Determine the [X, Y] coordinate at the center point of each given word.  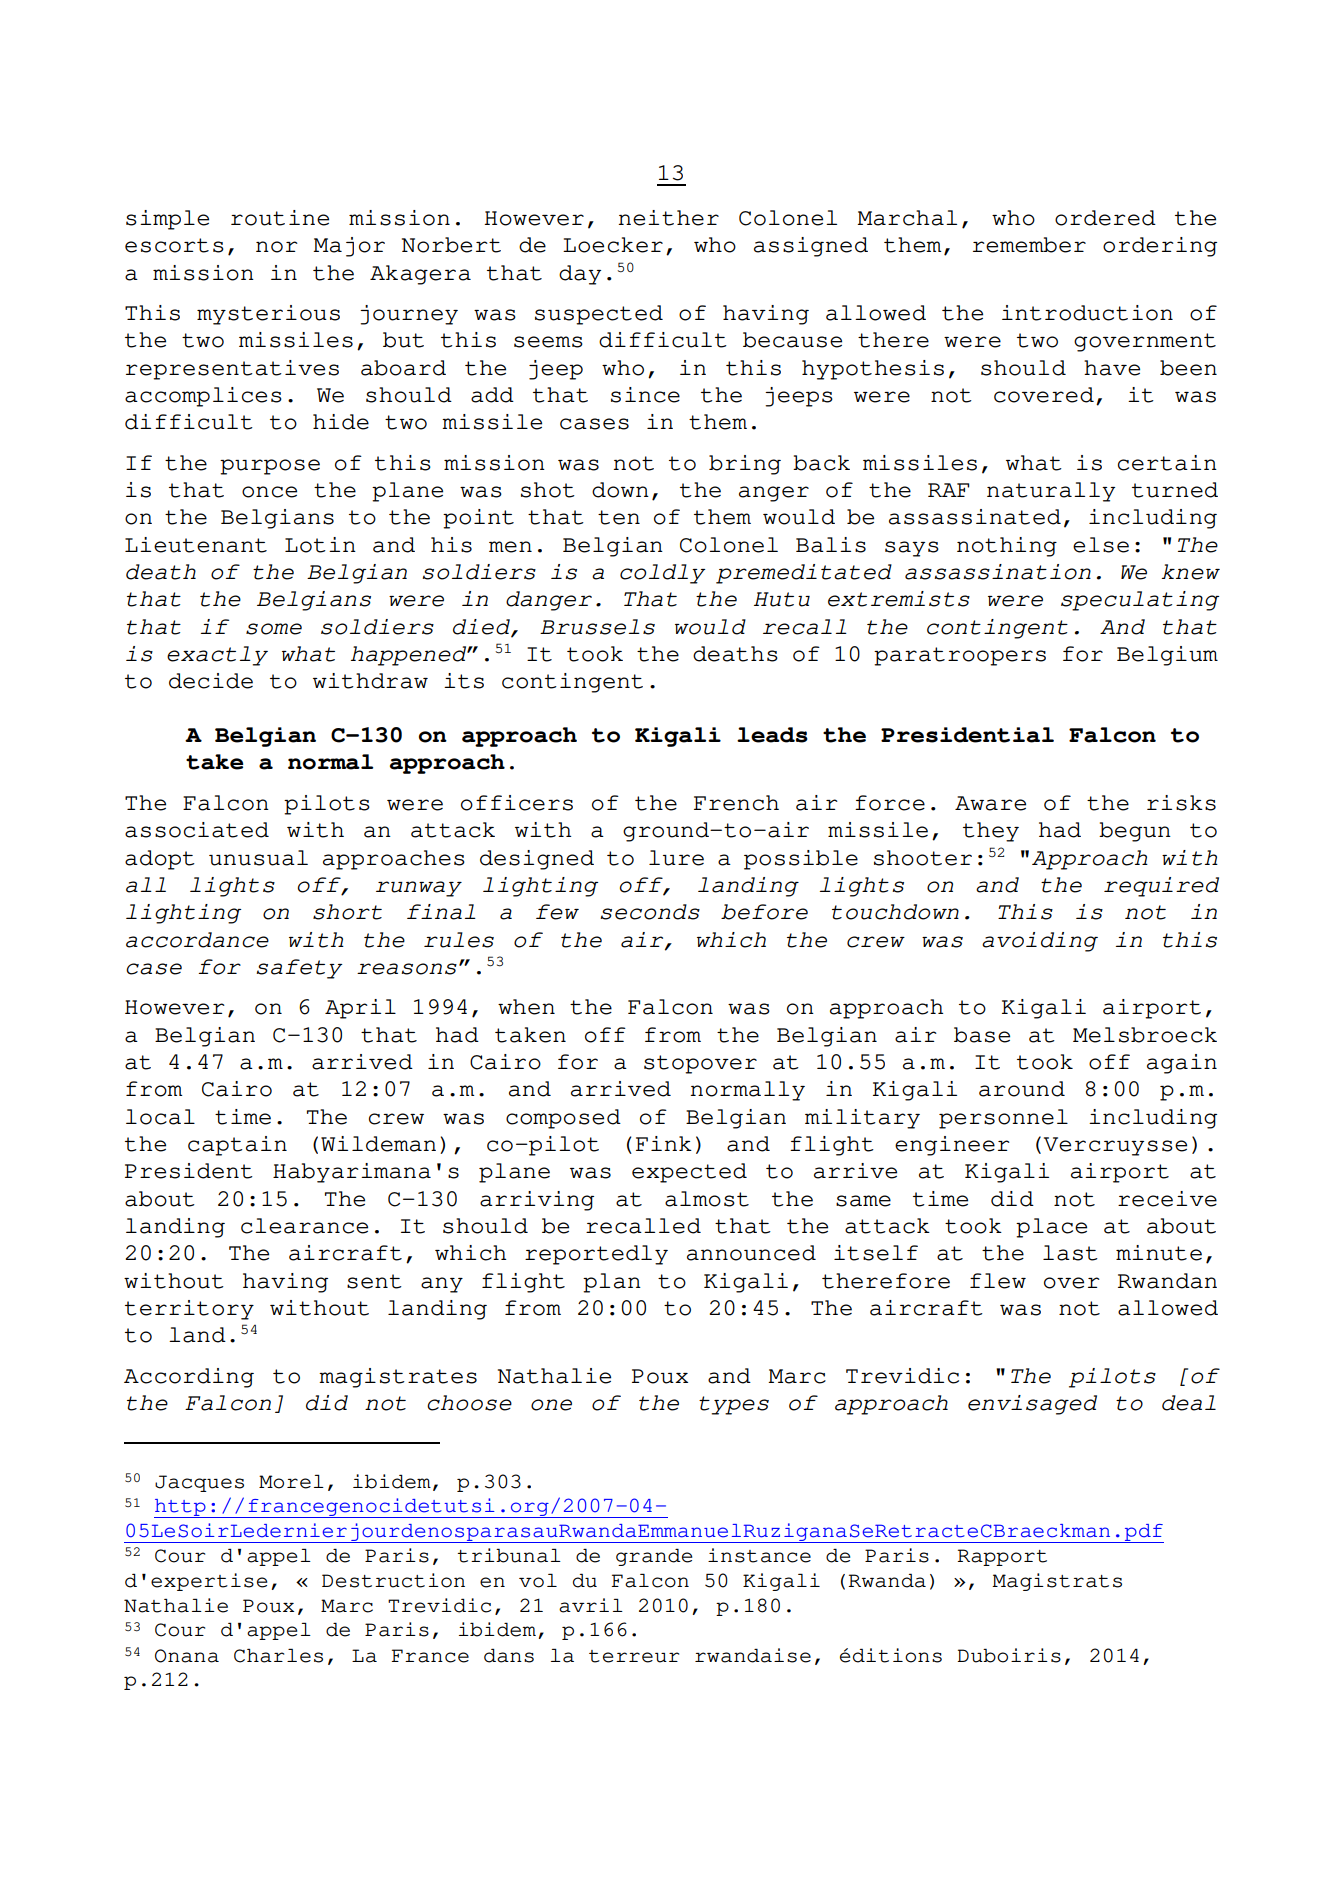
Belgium [1167, 656]
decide [211, 681]
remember [1029, 245]
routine [280, 218]
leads [772, 735]
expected [689, 1173]
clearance [304, 1226]
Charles [278, 1655]
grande [654, 1557]
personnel [1003, 1119]
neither [669, 218]
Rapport [1002, 1557]
